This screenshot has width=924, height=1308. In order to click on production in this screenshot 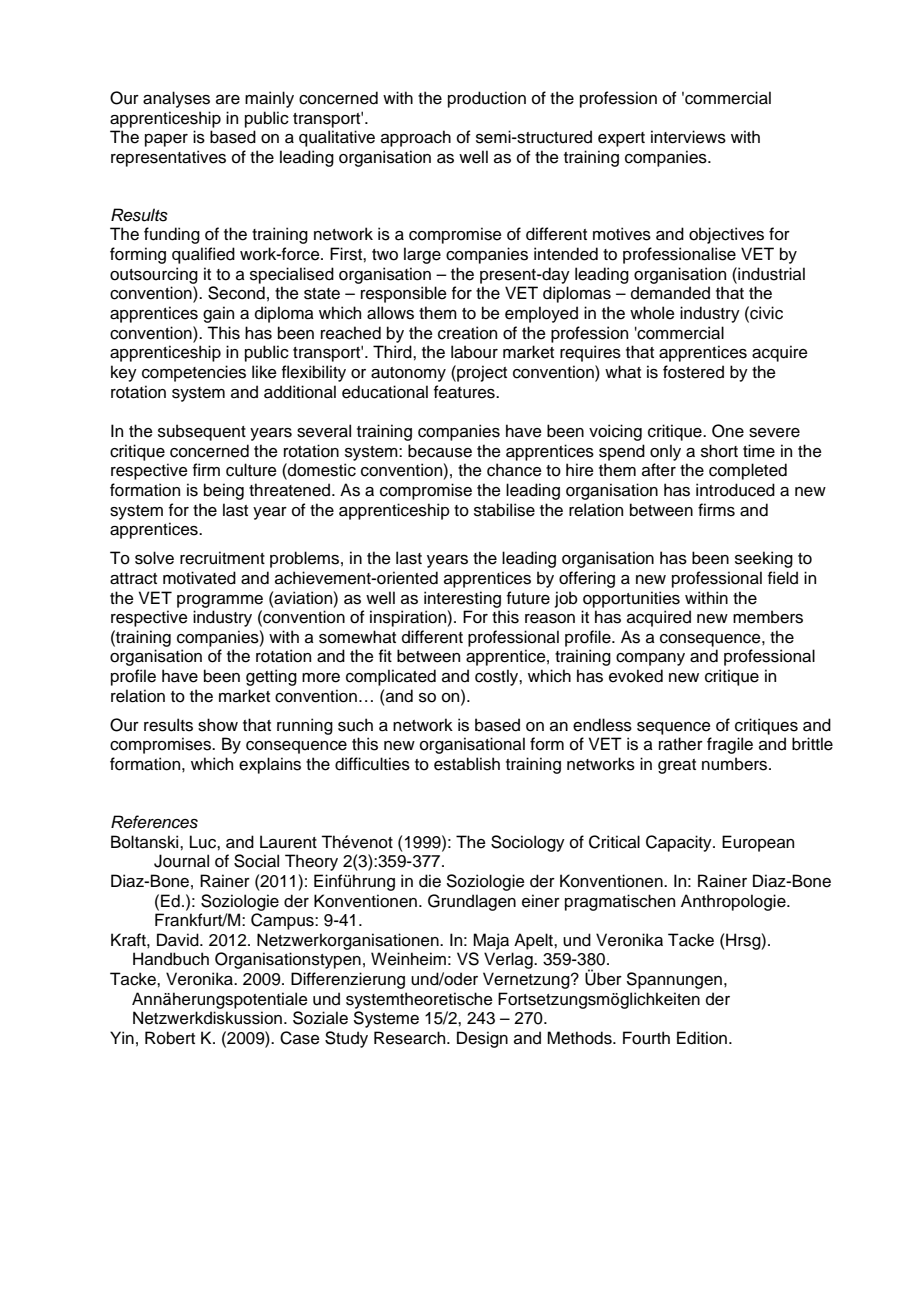, I will do `click(487, 99)`.
